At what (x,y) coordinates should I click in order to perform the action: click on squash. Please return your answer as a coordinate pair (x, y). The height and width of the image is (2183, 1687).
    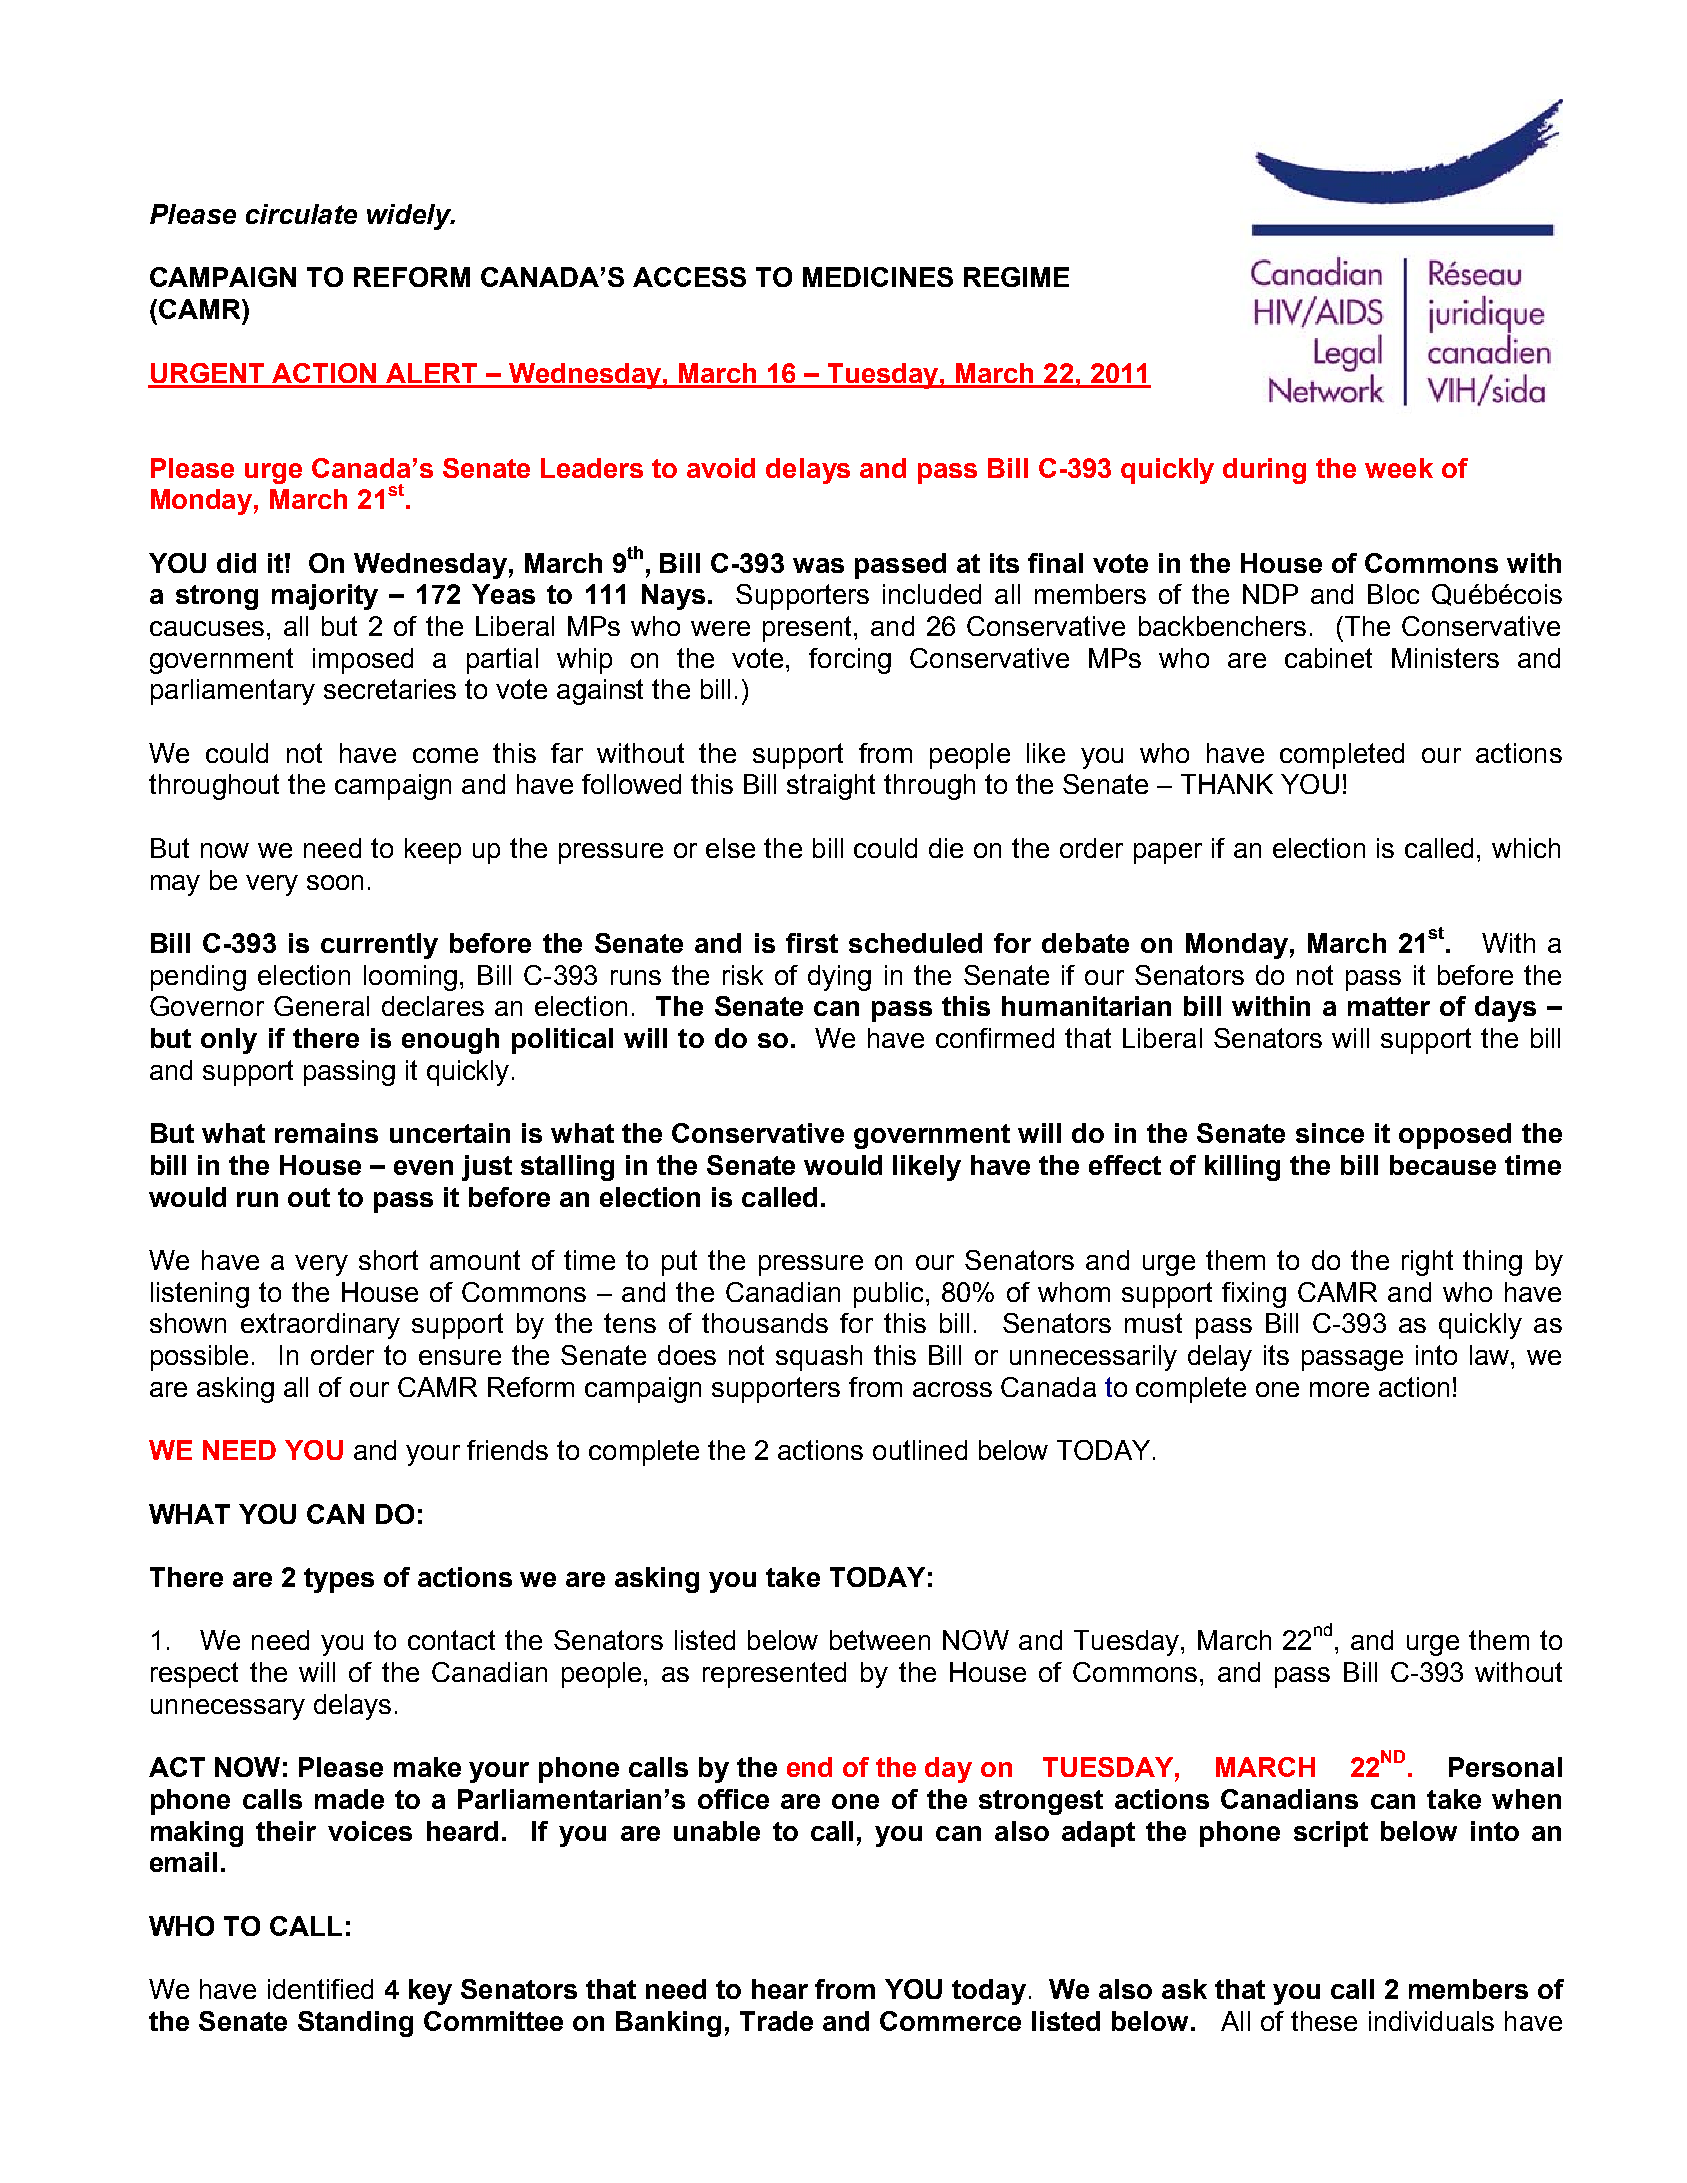
    Looking at the image, I should click on (819, 1358).
